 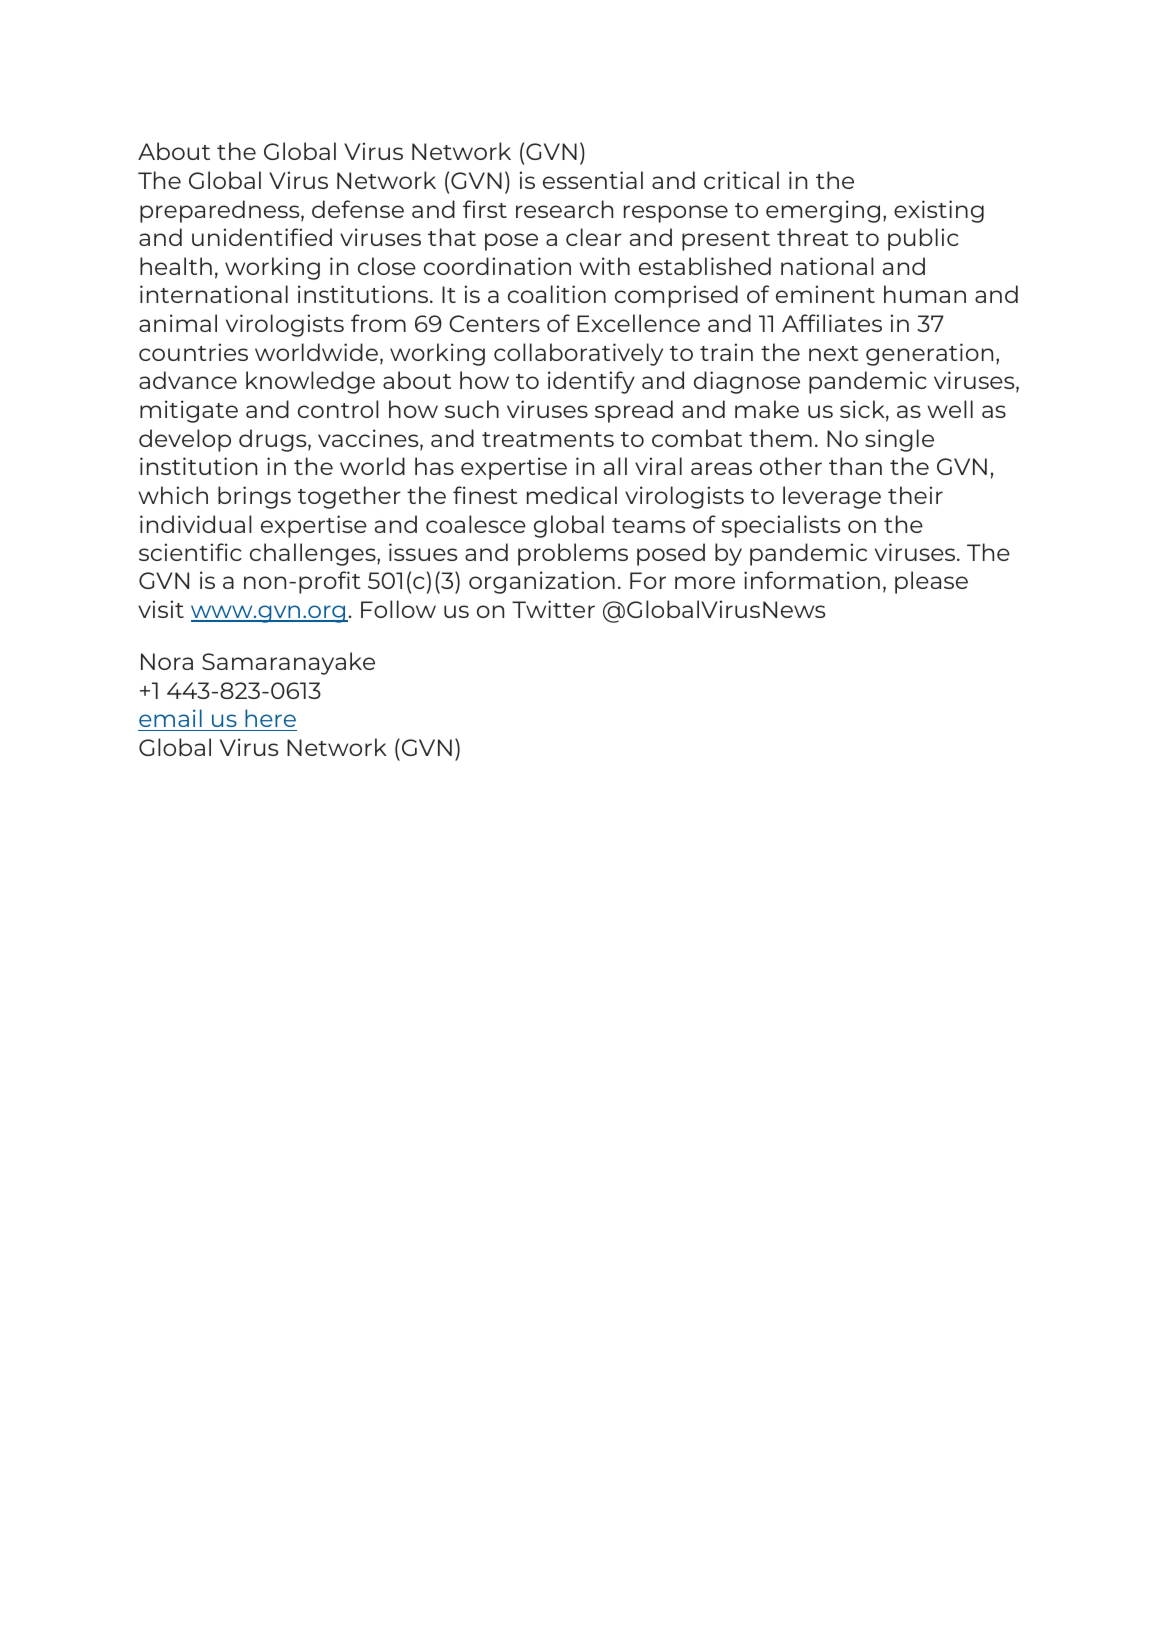 I want to click on leverage, so click(x=832, y=497).
